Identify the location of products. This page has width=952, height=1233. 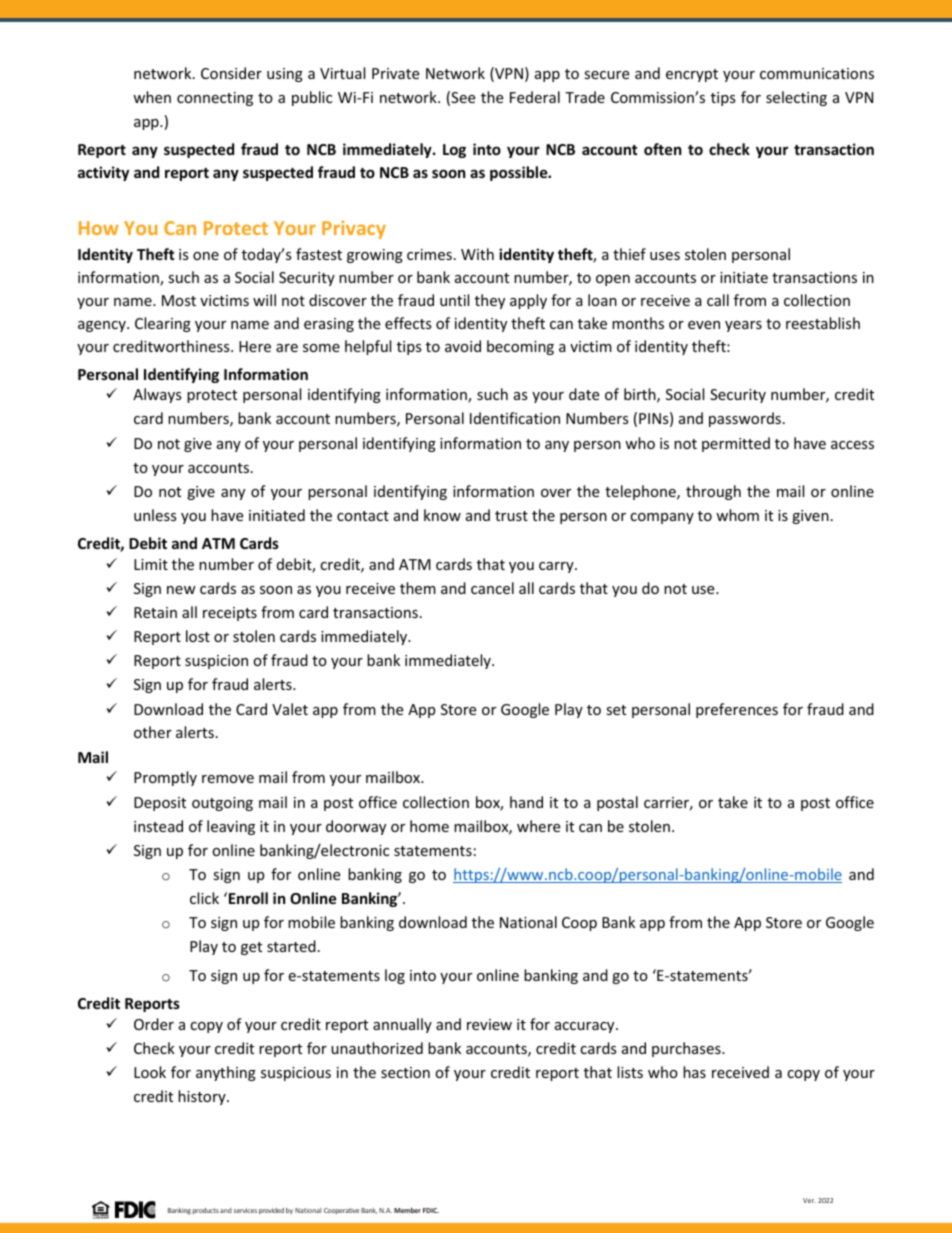
(206, 1211).
